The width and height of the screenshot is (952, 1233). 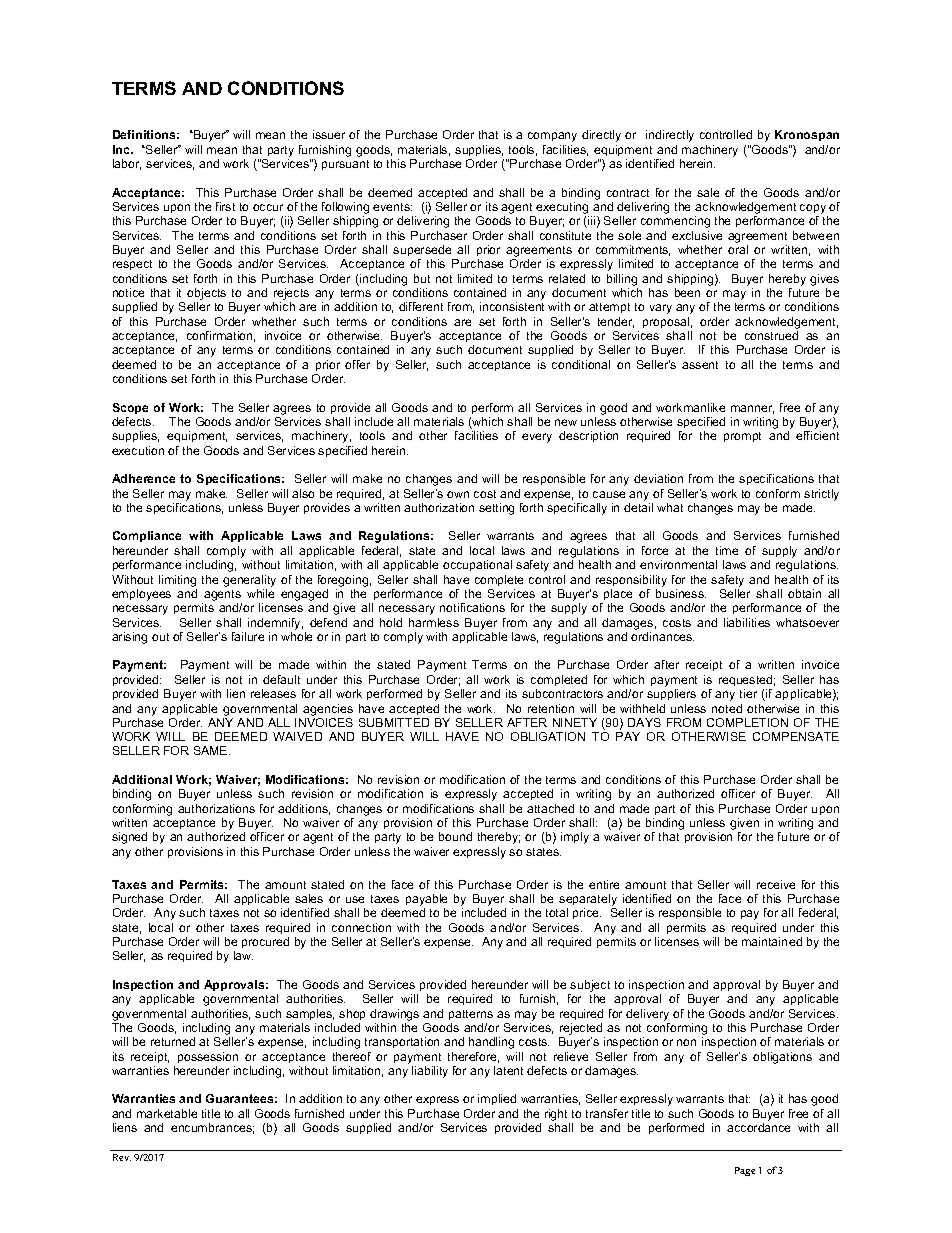 What do you see at coordinates (455, 836) in the screenshot?
I see `bound` at bounding box center [455, 836].
